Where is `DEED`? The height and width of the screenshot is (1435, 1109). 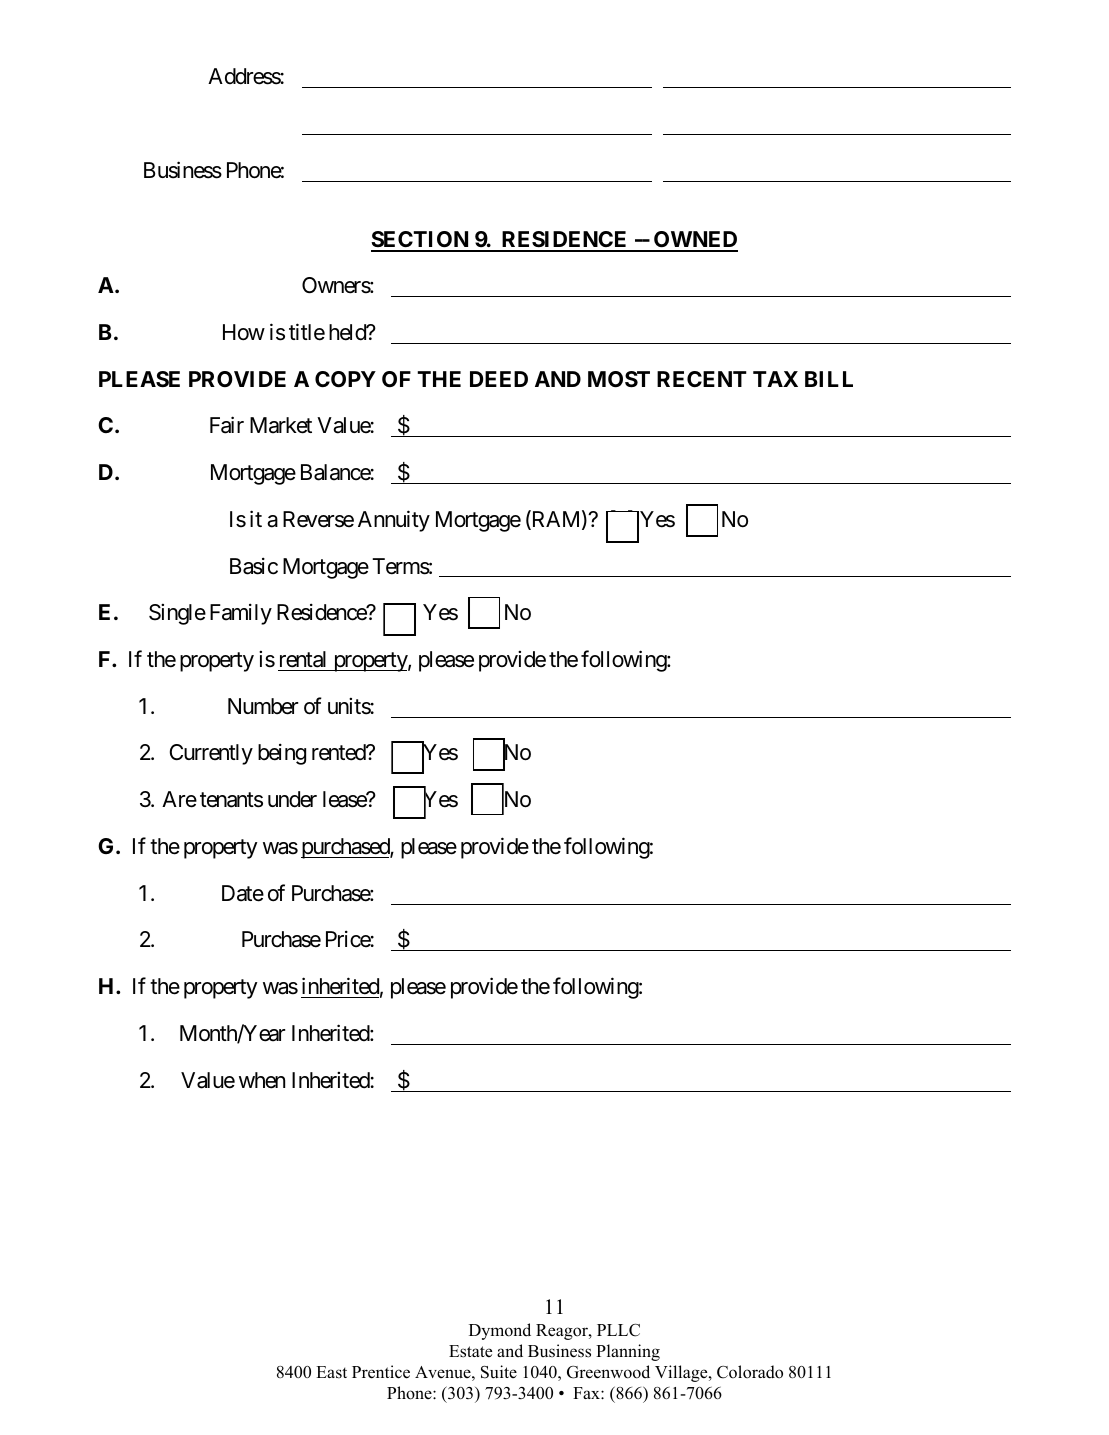
DEED is located at coordinates (499, 379).
